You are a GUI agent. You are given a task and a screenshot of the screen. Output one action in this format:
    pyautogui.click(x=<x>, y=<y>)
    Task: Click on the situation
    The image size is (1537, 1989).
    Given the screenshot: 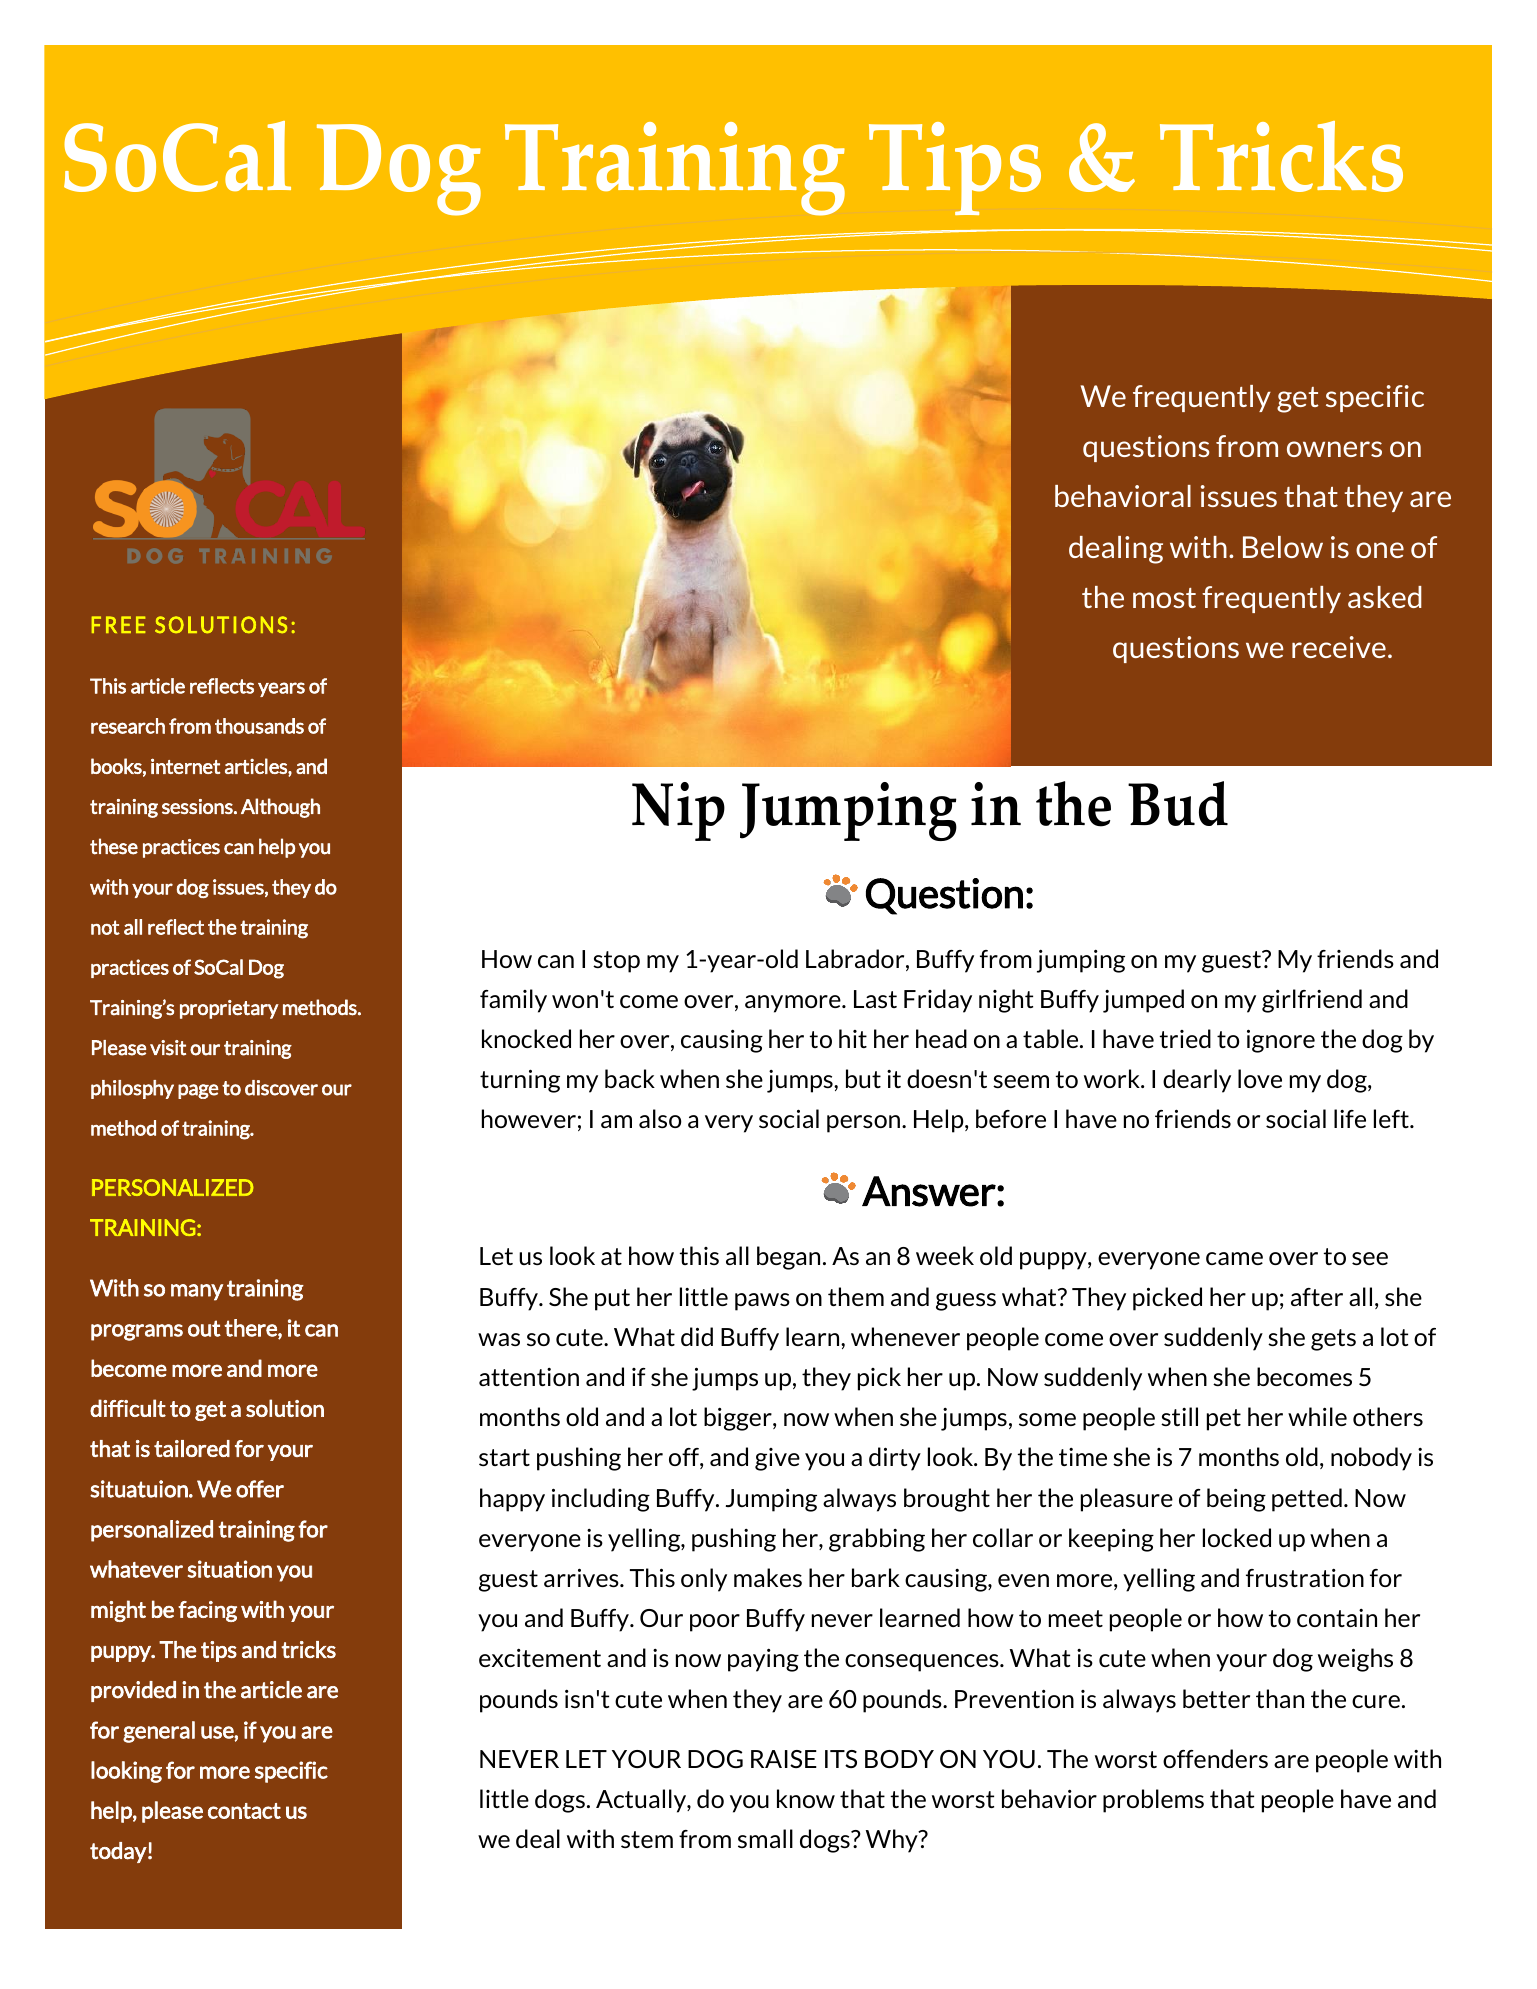 What is the action you would take?
    pyautogui.click(x=230, y=1569)
